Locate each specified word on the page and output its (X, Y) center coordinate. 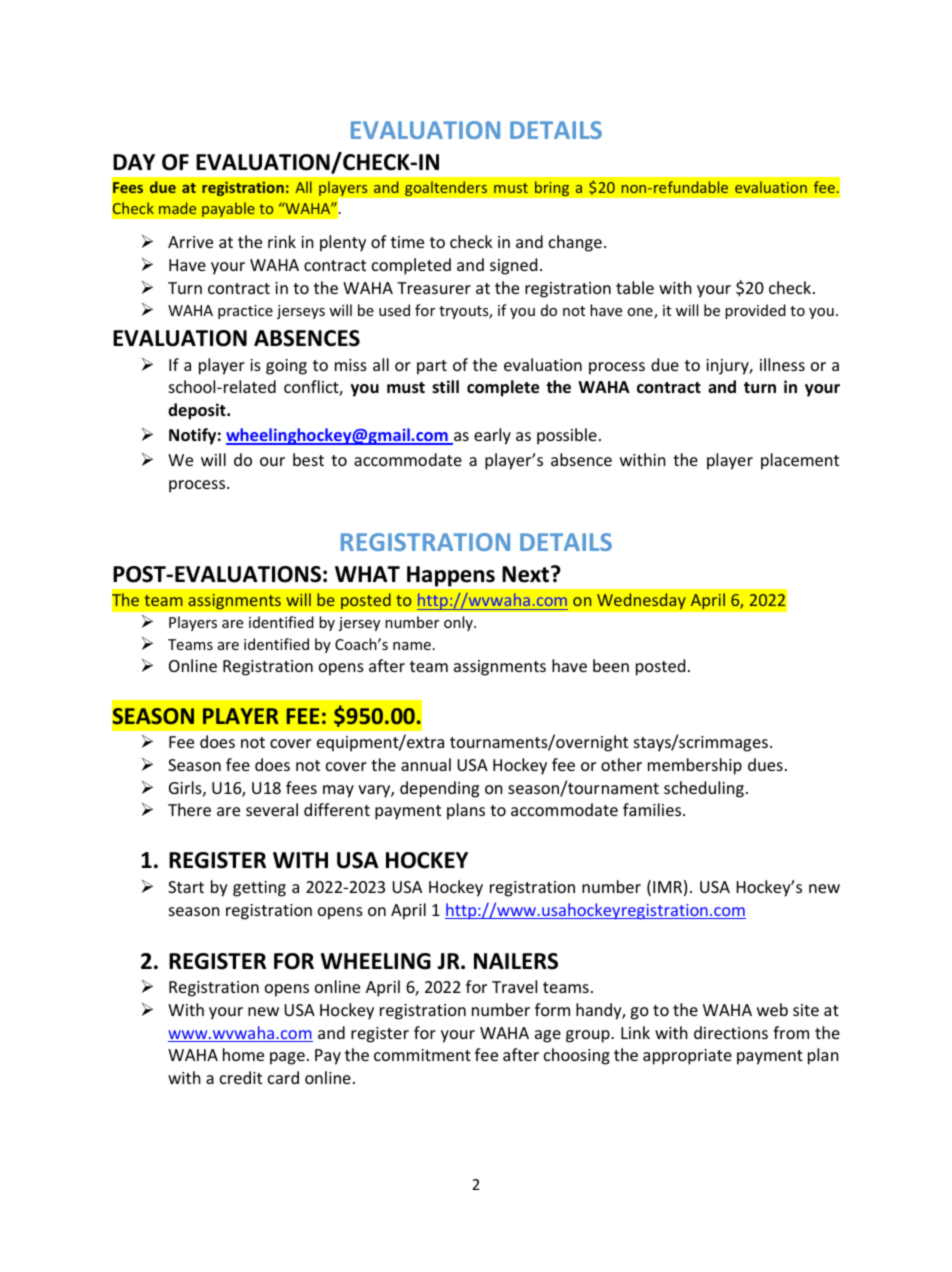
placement (800, 461)
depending (439, 789)
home (243, 1054)
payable (228, 209)
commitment (422, 1055)
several (272, 809)
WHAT (367, 574)
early (492, 436)
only (459, 623)
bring (552, 188)
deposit (198, 411)
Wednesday (641, 601)
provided (755, 311)
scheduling (704, 789)
